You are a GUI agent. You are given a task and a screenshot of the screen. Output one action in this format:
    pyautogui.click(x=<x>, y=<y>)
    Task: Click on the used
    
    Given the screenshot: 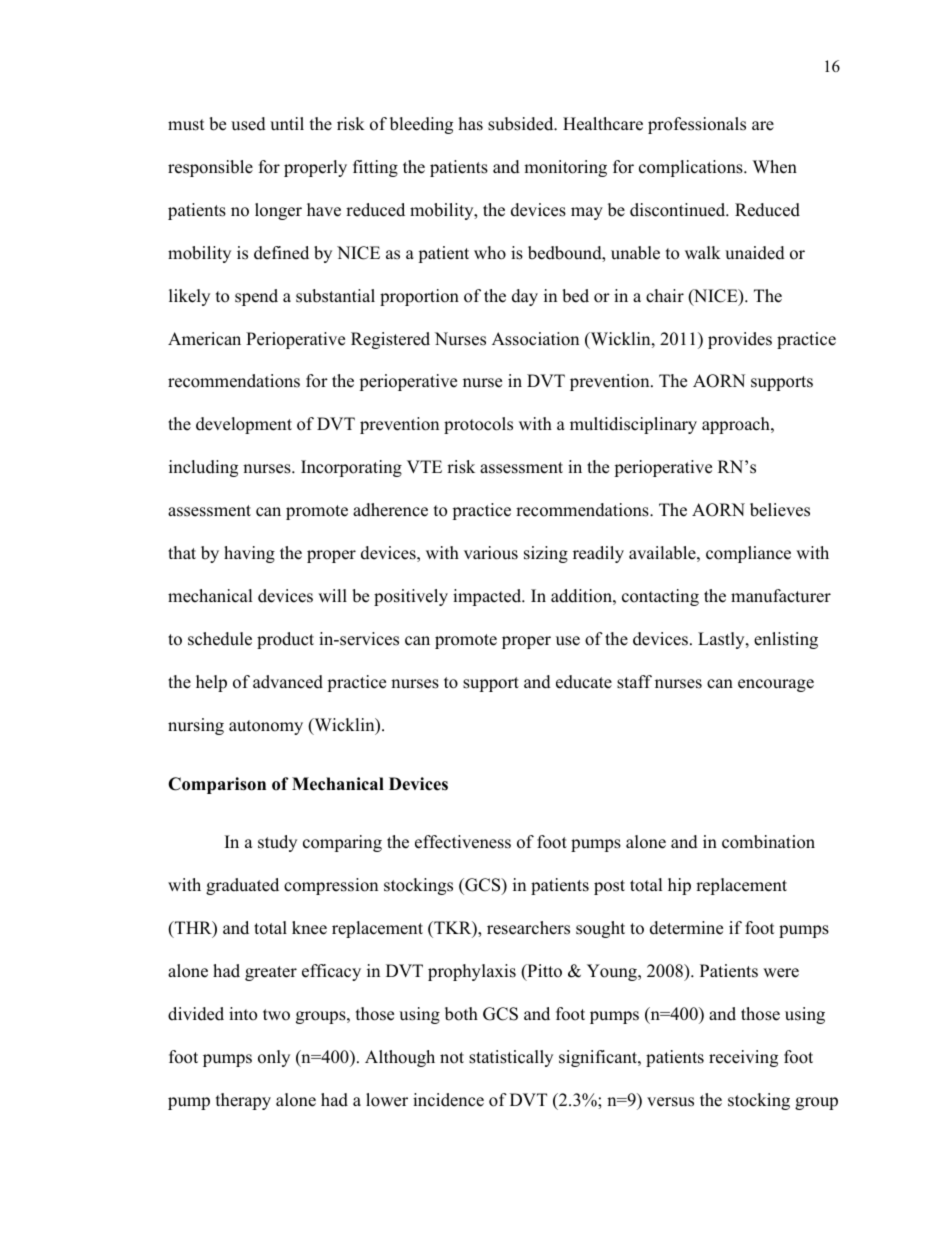 What is the action you would take?
    pyautogui.click(x=248, y=124)
